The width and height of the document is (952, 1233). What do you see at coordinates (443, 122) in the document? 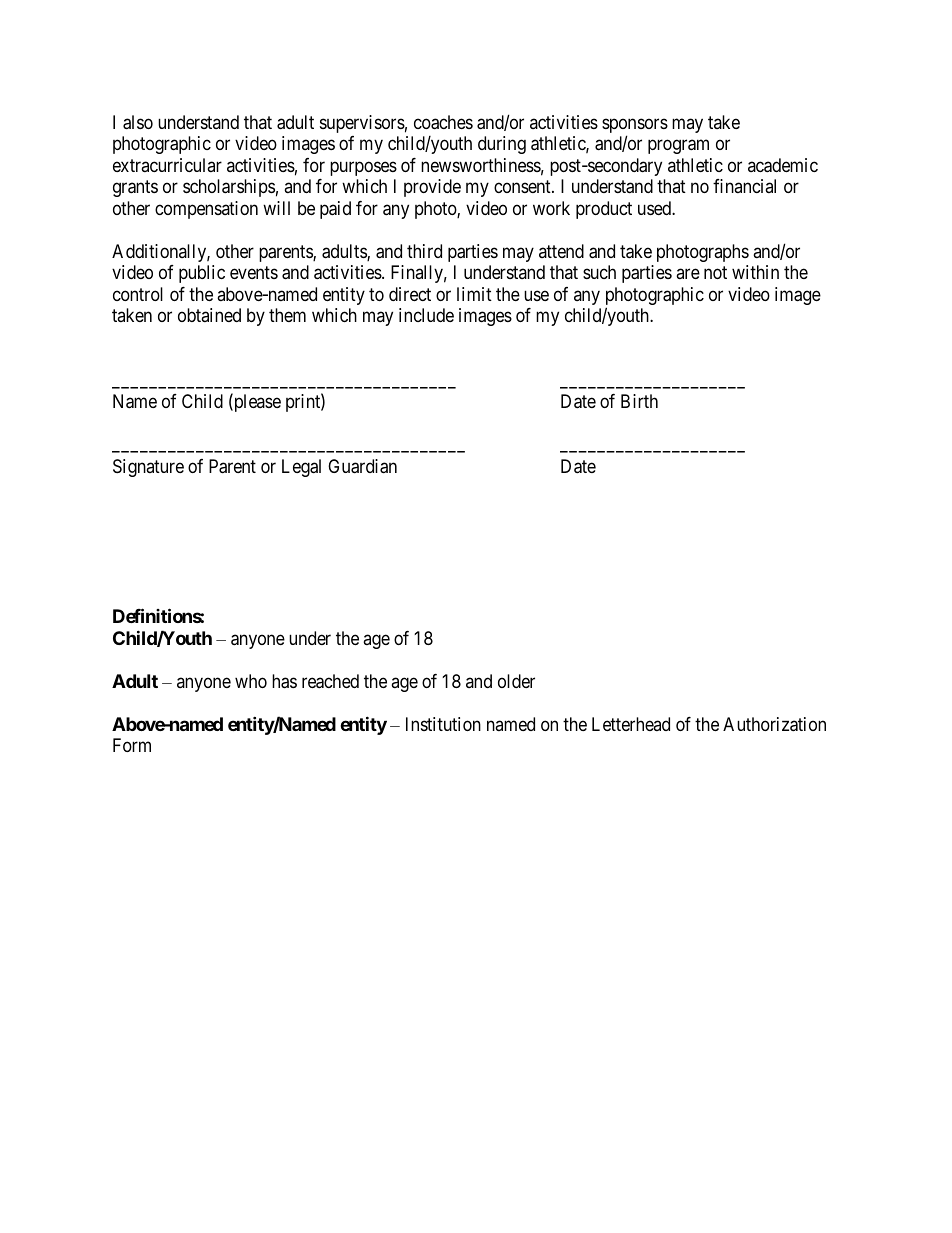
I see `coaches` at bounding box center [443, 122].
